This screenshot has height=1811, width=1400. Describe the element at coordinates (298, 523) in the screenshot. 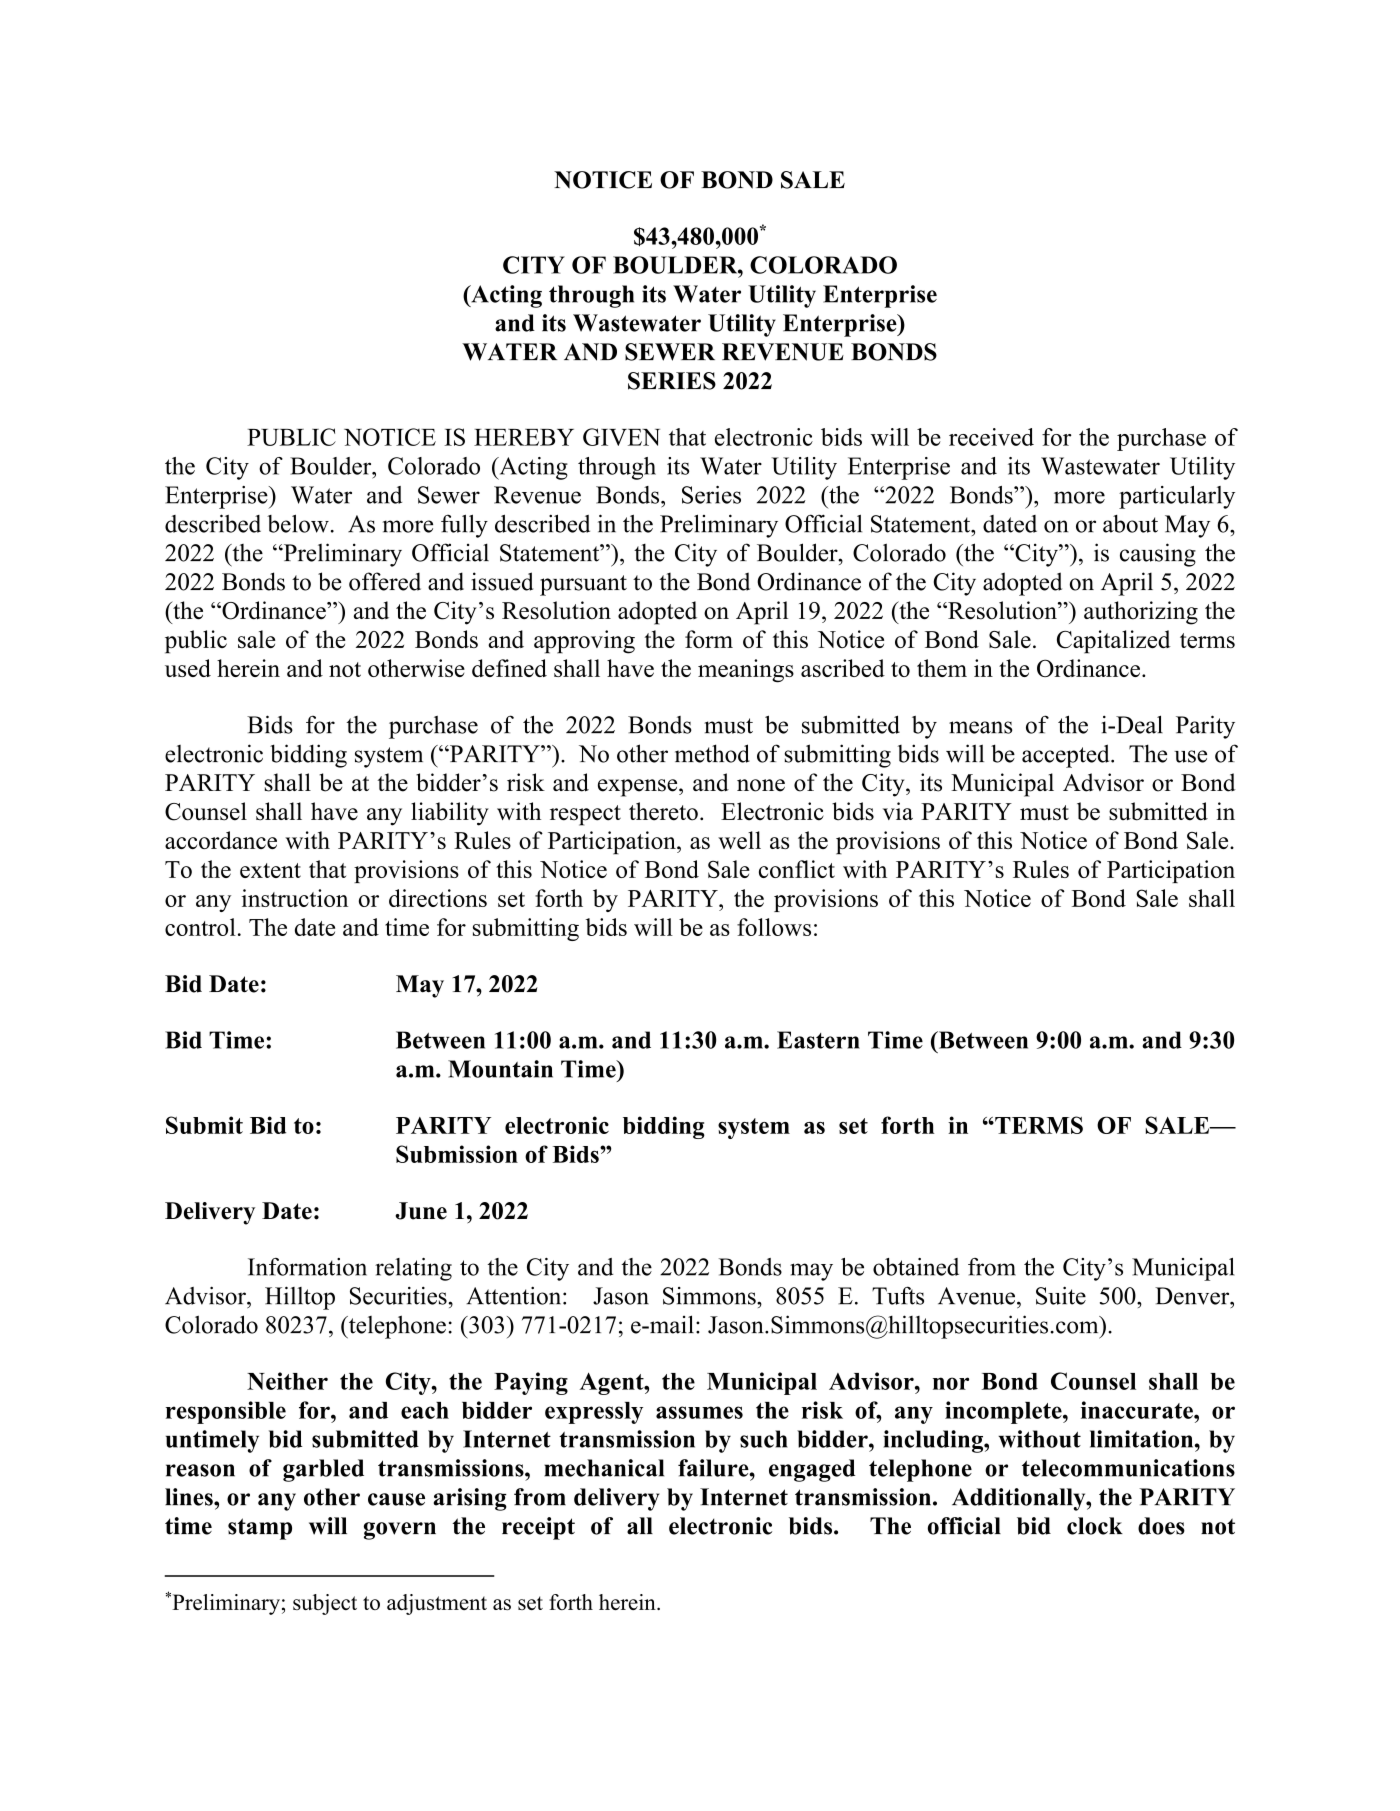

I see `below` at that location.
